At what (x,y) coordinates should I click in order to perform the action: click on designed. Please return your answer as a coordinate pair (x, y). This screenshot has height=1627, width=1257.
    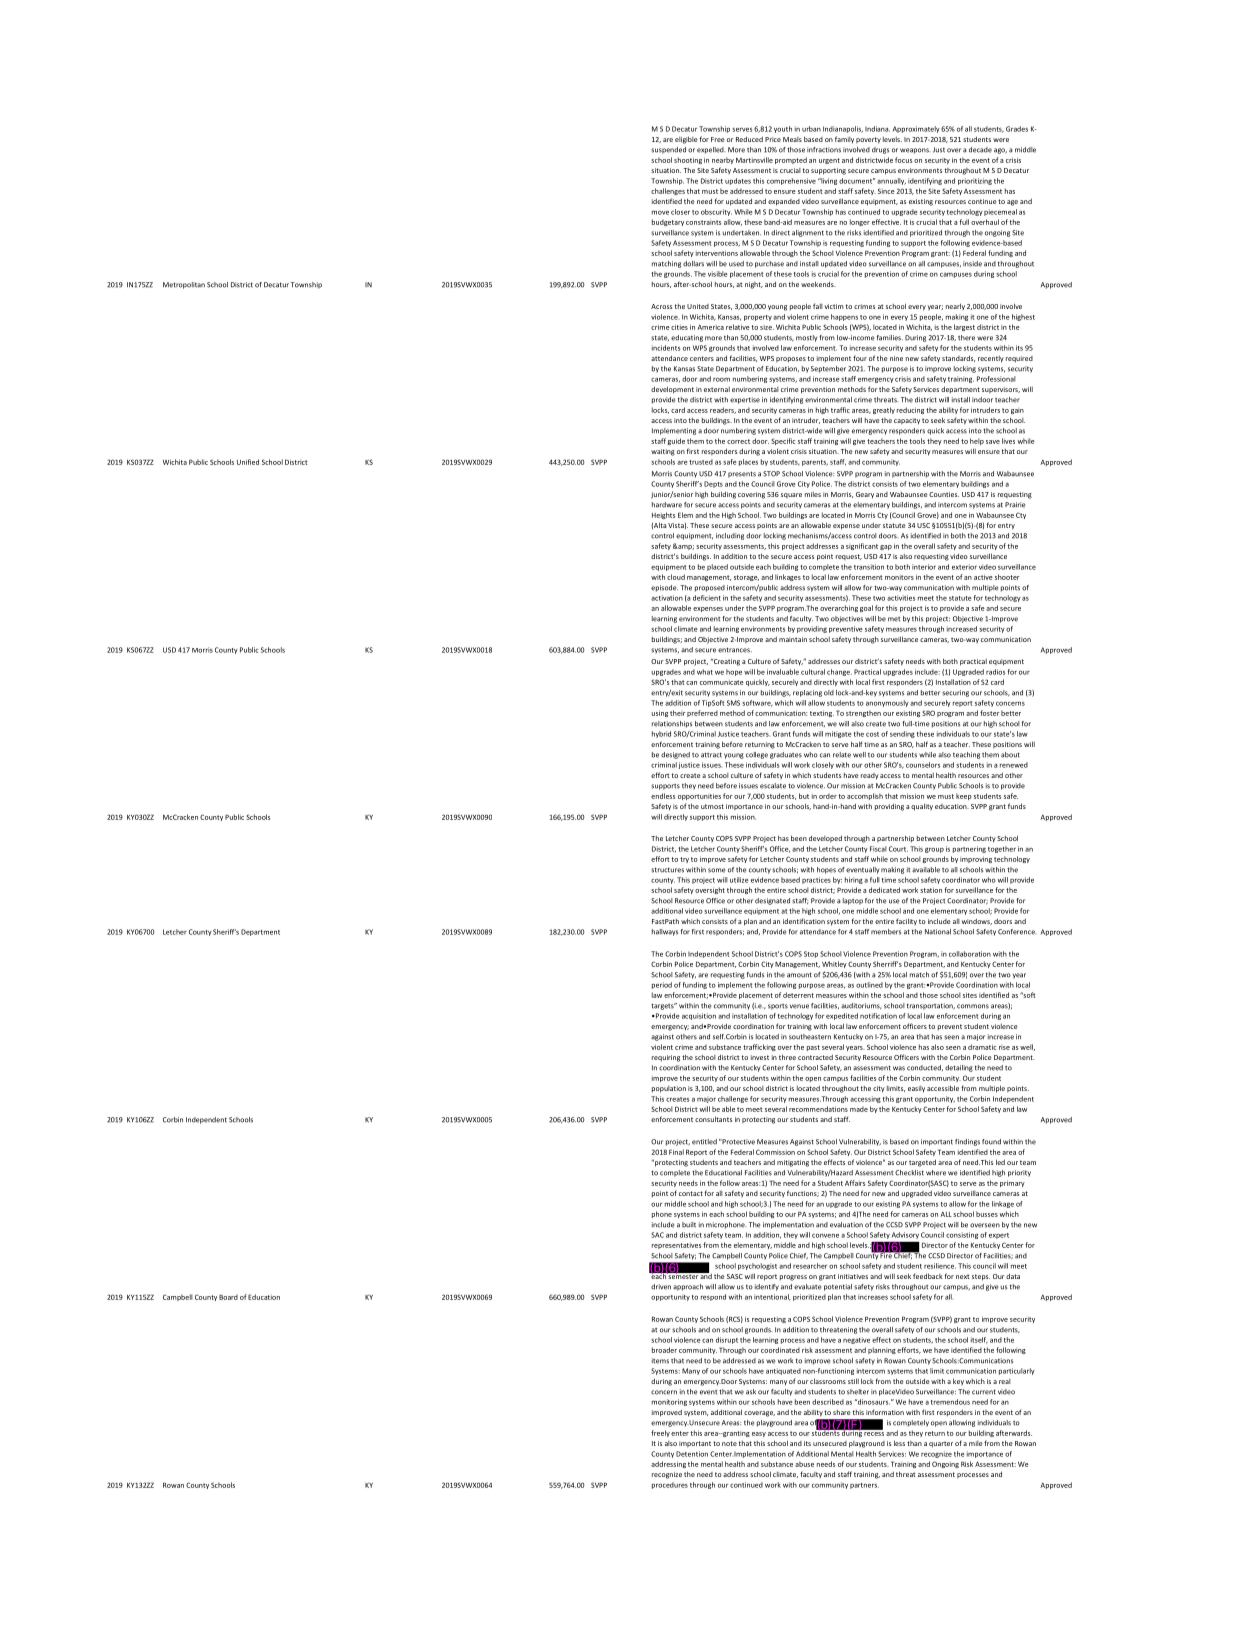
    Looking at the image, I should click on (675, 755).
